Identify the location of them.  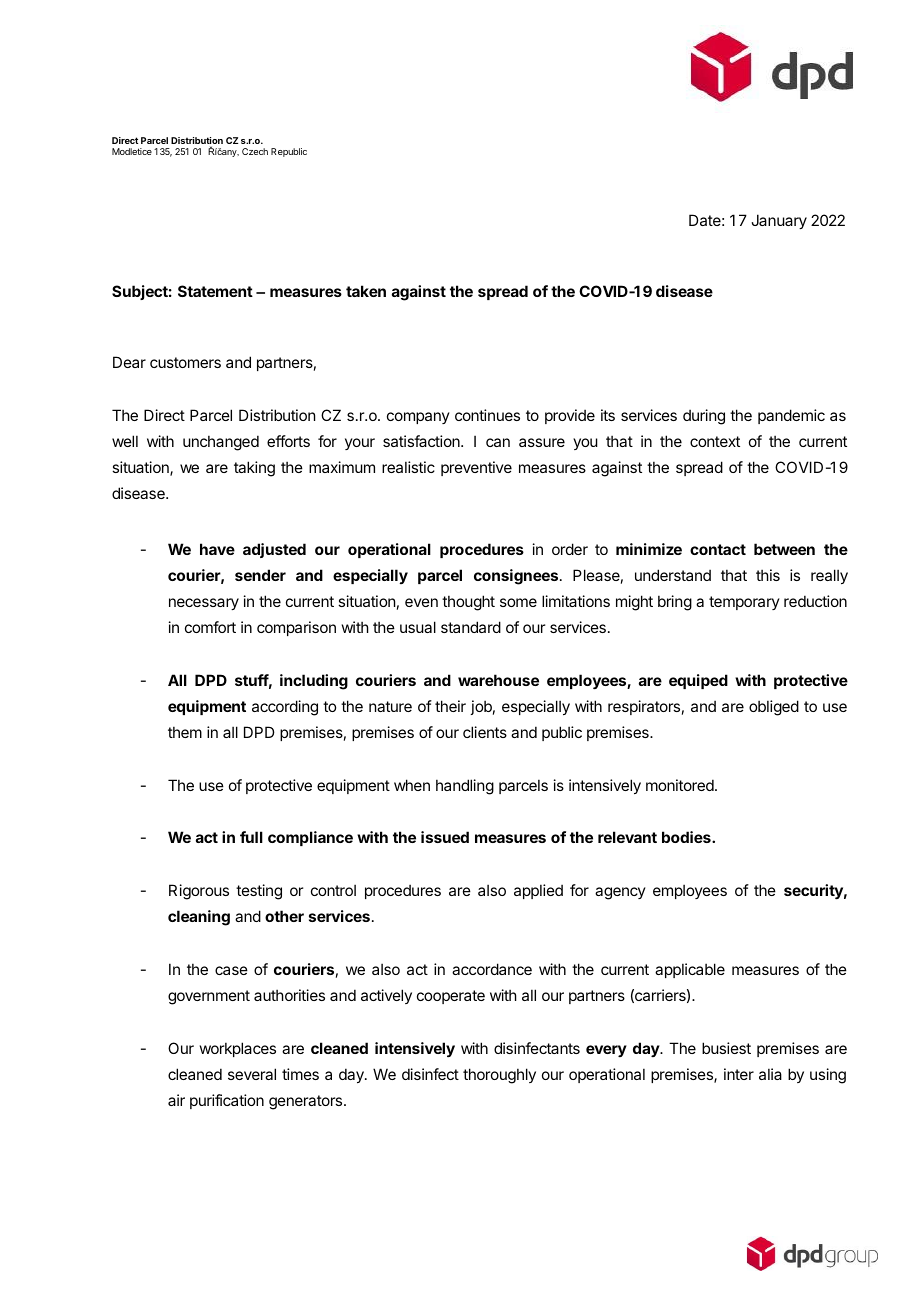
(185, 732).
